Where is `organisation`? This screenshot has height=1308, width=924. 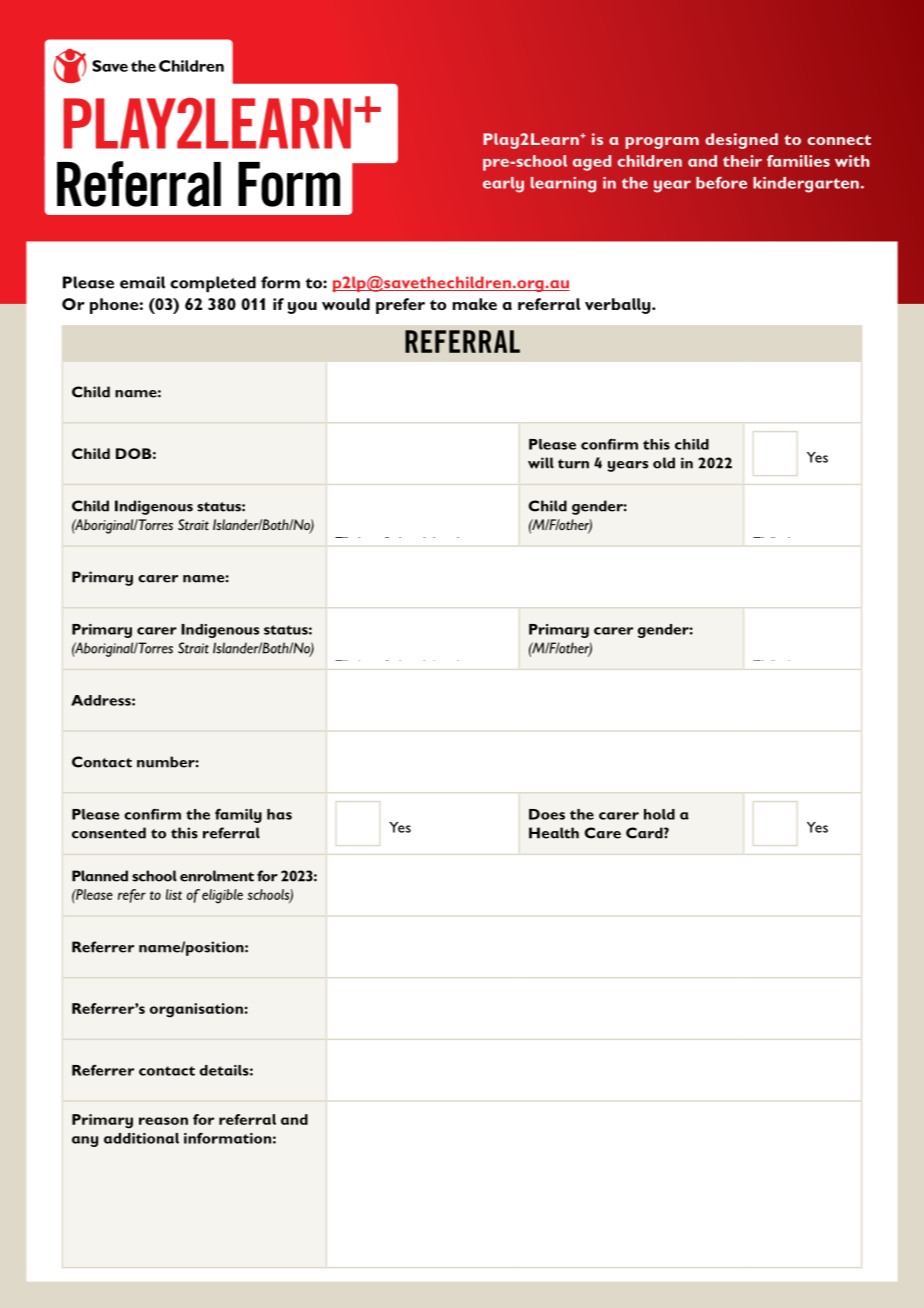
organisation is located at coordinates (196, 1010).
